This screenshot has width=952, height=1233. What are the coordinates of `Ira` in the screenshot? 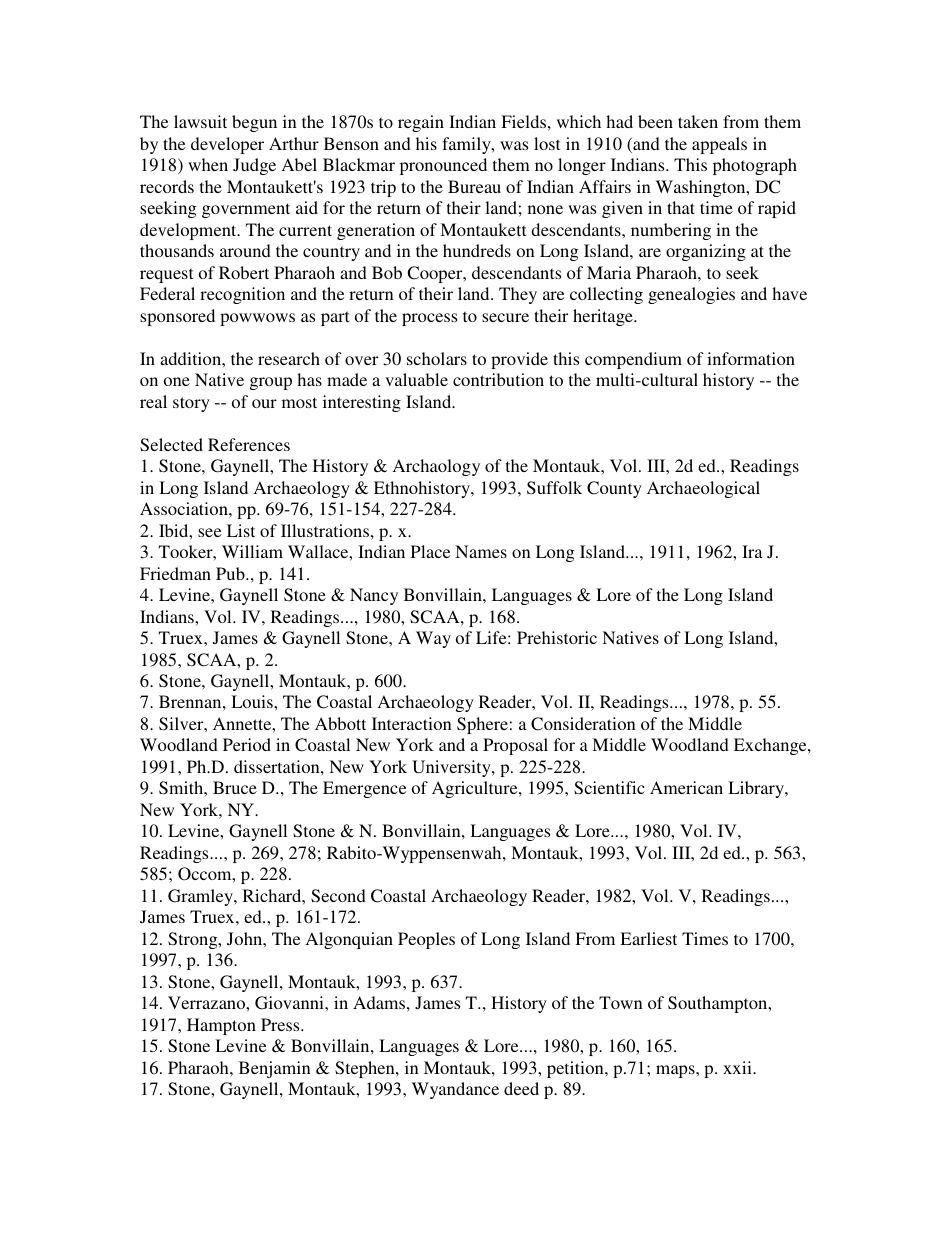 It's located at (752, 551).
